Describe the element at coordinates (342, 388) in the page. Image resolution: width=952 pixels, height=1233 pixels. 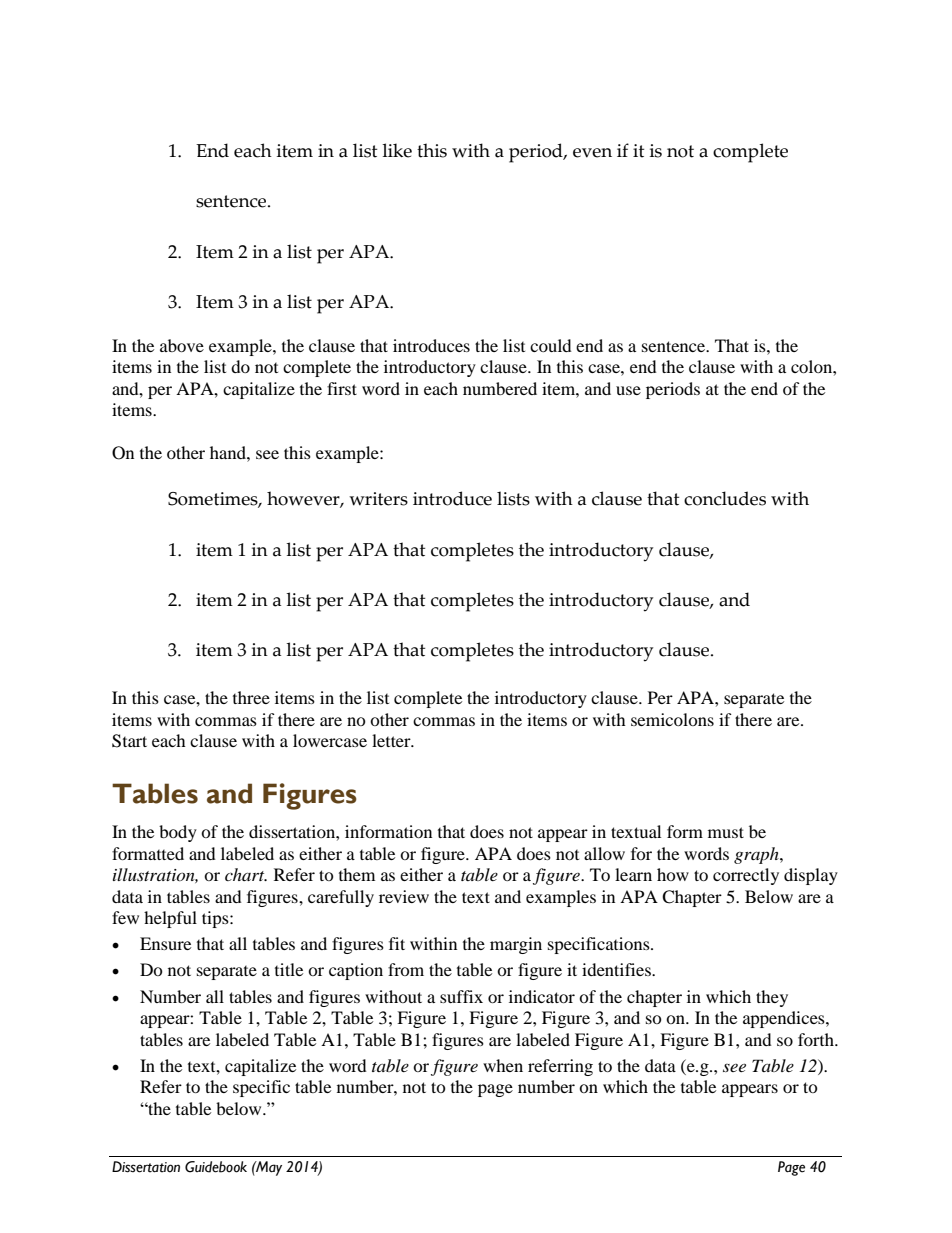
I see `first` at that location.
